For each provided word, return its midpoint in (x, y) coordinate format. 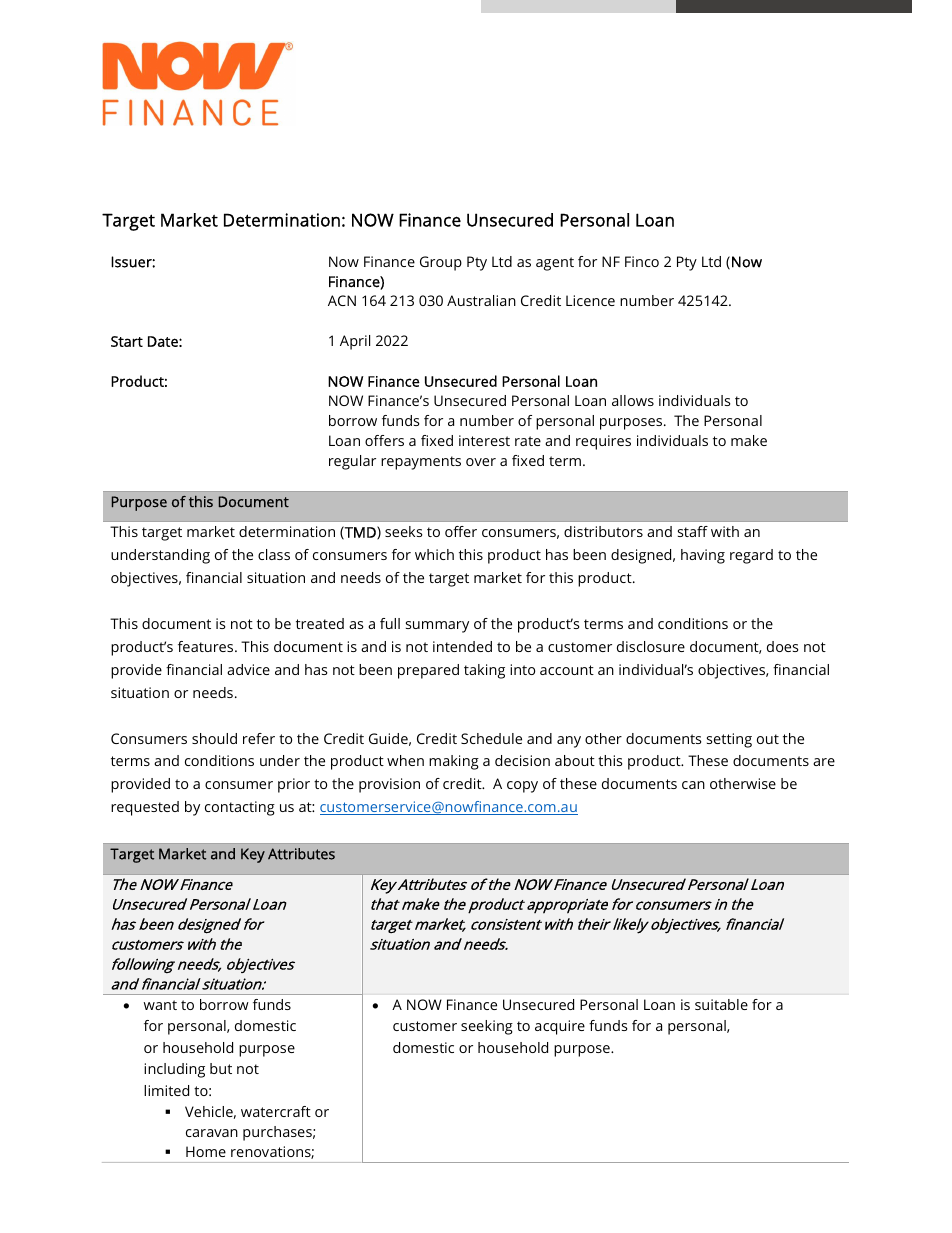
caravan (212, 1133)
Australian (481, 300)
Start (127, 341)
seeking (487, 1027)
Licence (590, 300)
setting (729, 740)
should (214, 738)
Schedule (491, 738)
